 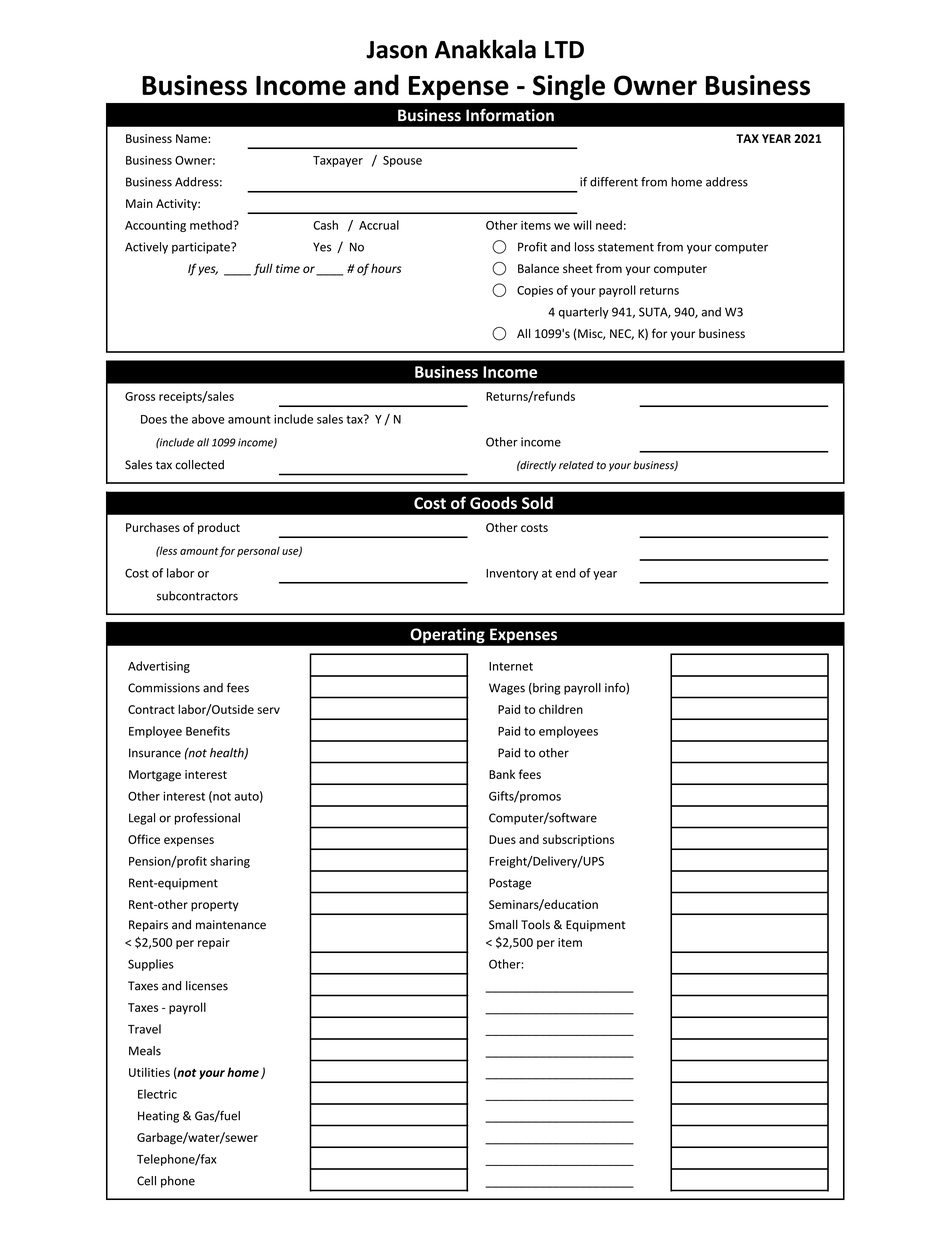 What do you see at coordinates (158, 1117) in the document?
I see `Heating` at bounding box center [158, 1117].
